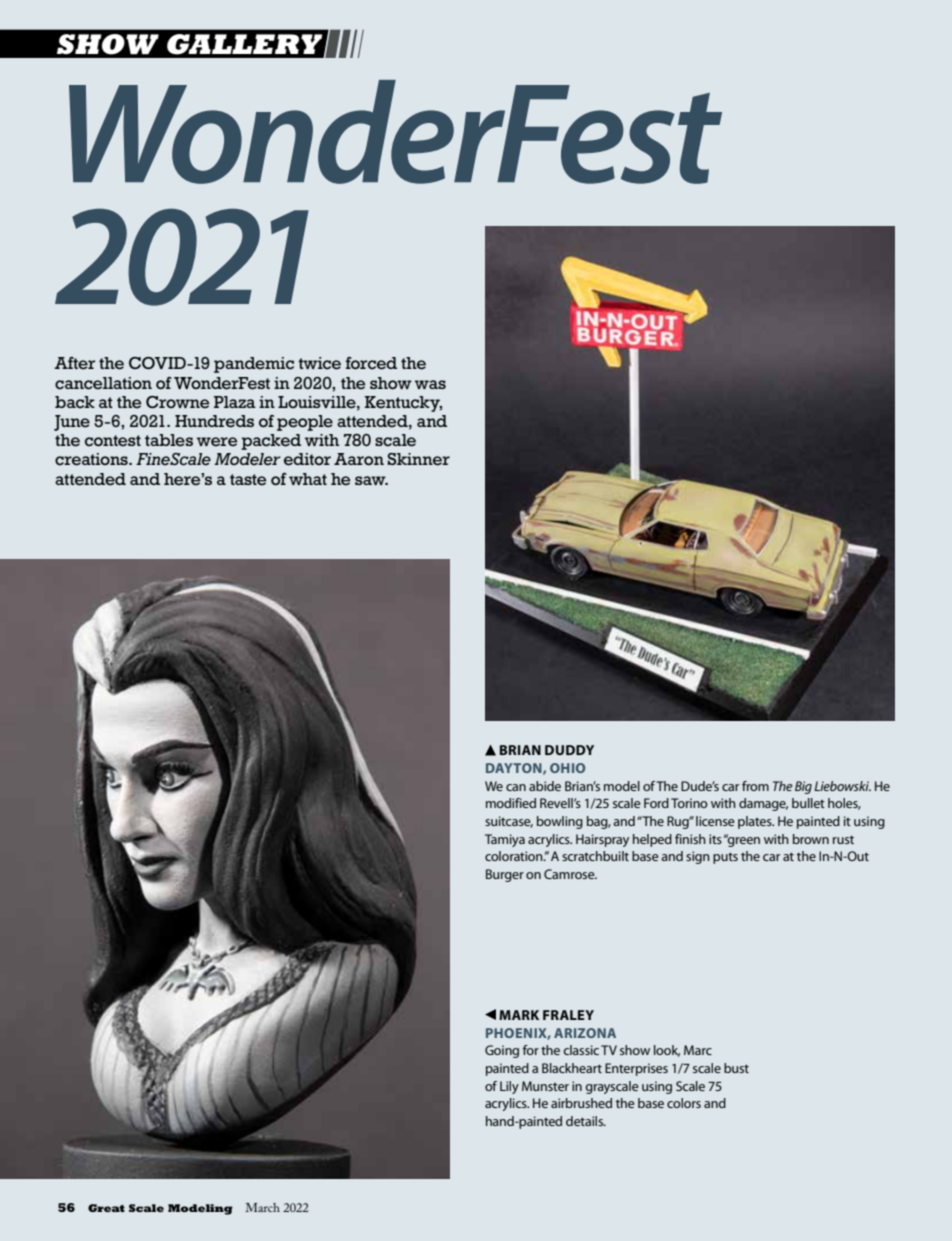 The height and width of the page is (1241, 952). Describe the element at coordinates (248, 480) in the page. I see `taste` at that location.
